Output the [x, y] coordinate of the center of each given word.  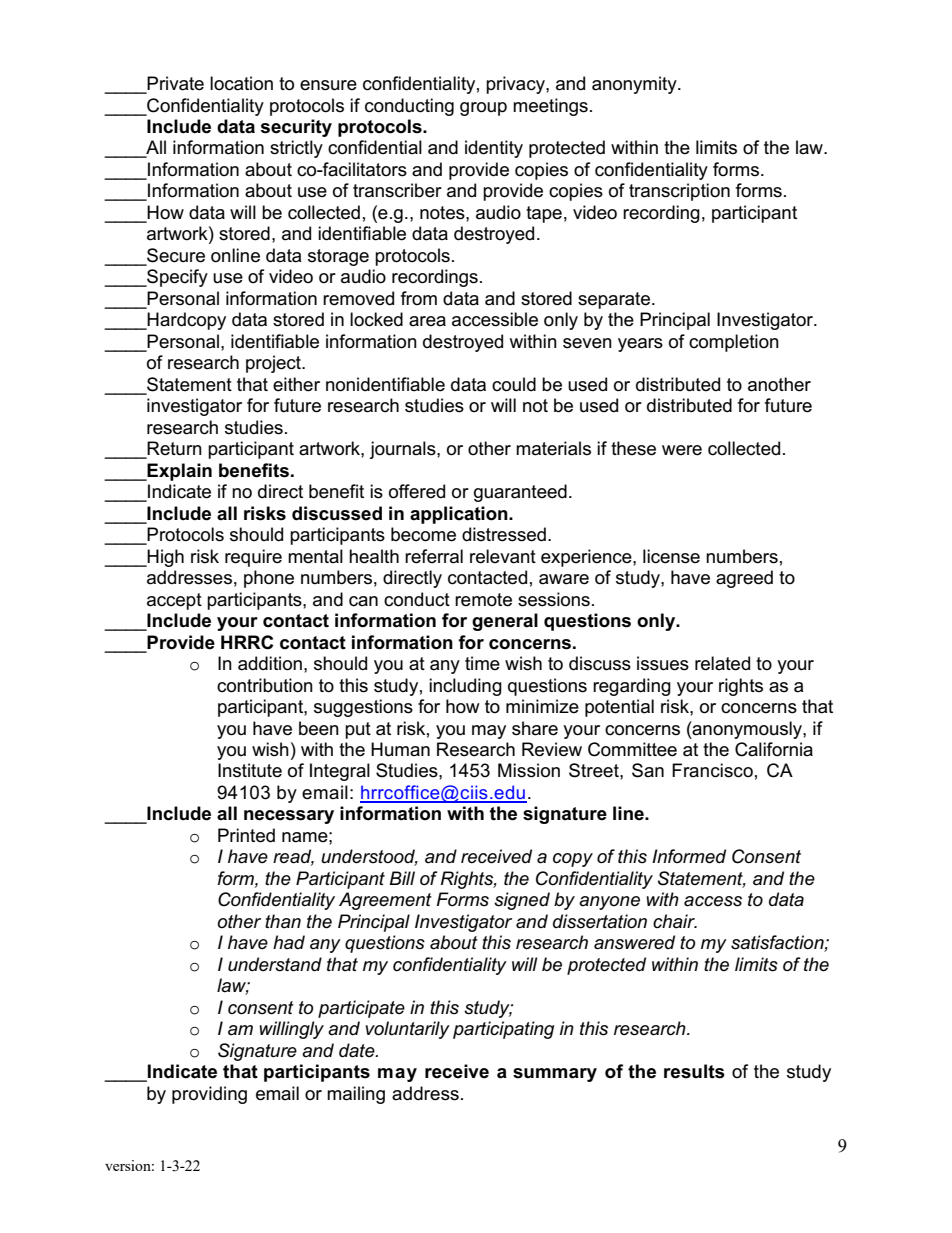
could [514, 384]
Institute [250, 770]
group [483, 109]
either [296, 384]
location [241, 83]
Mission [529, 770]
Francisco [712, 770]
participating [503, 1030]
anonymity [635, 85]
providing [209, 1095]
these [633, 448]
